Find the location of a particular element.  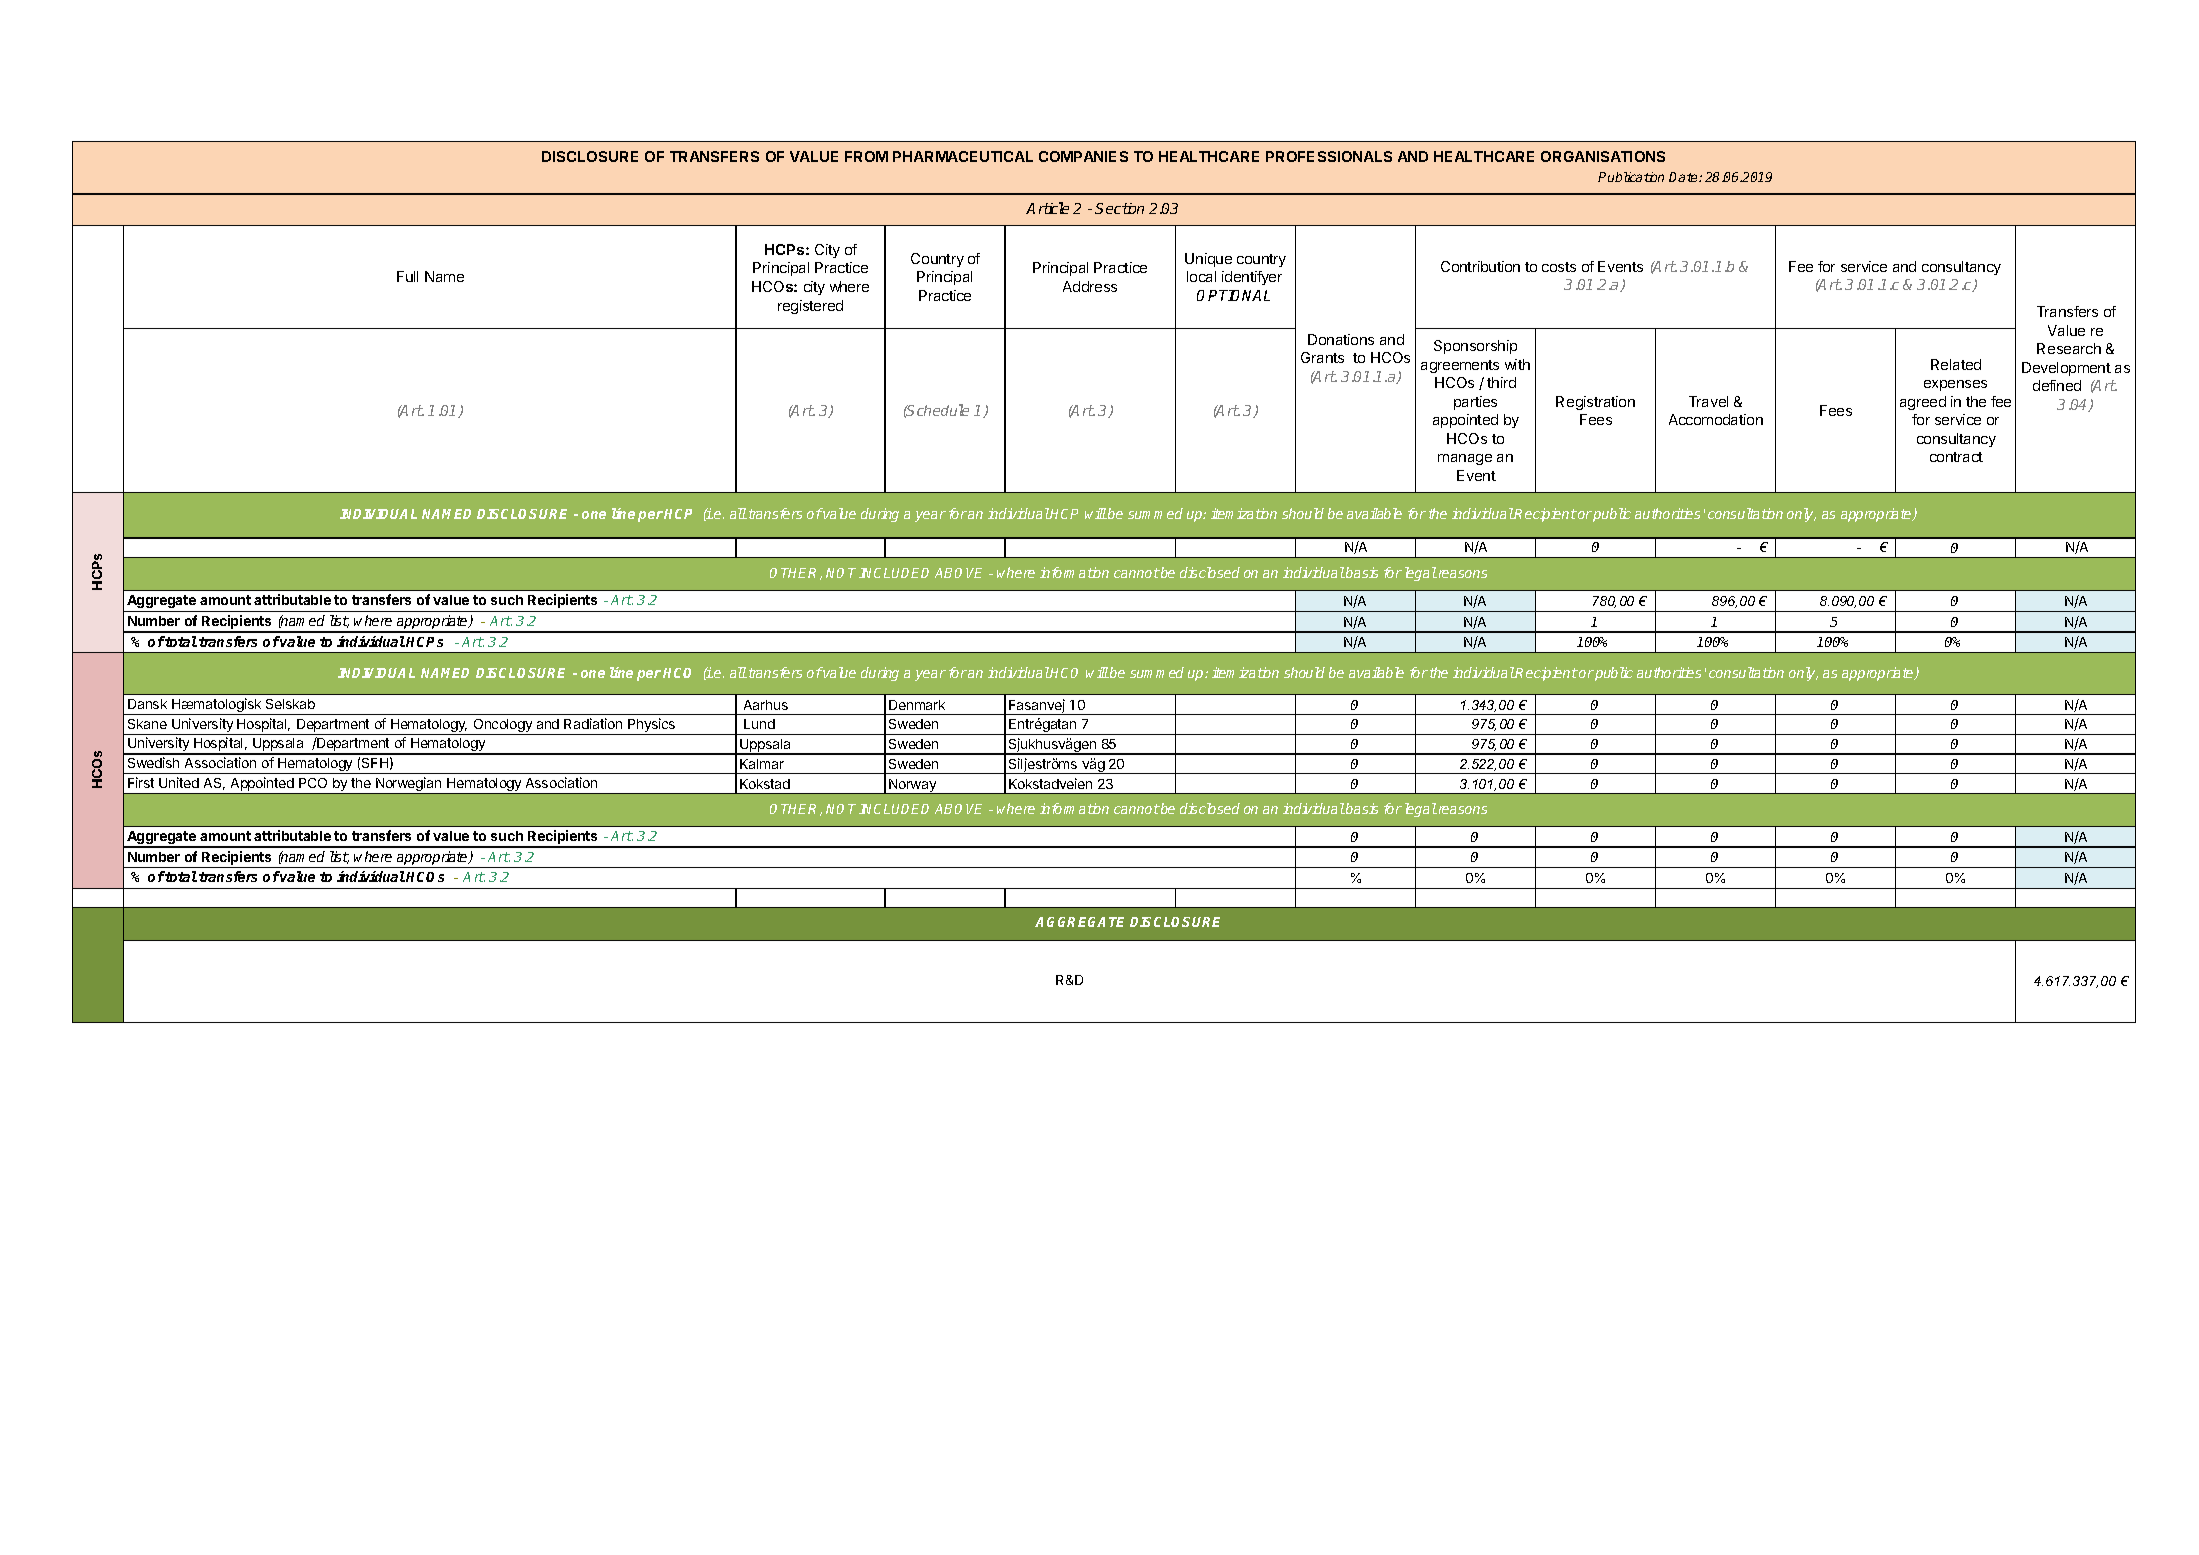

Dansk is located at coordinates (147, 704).
